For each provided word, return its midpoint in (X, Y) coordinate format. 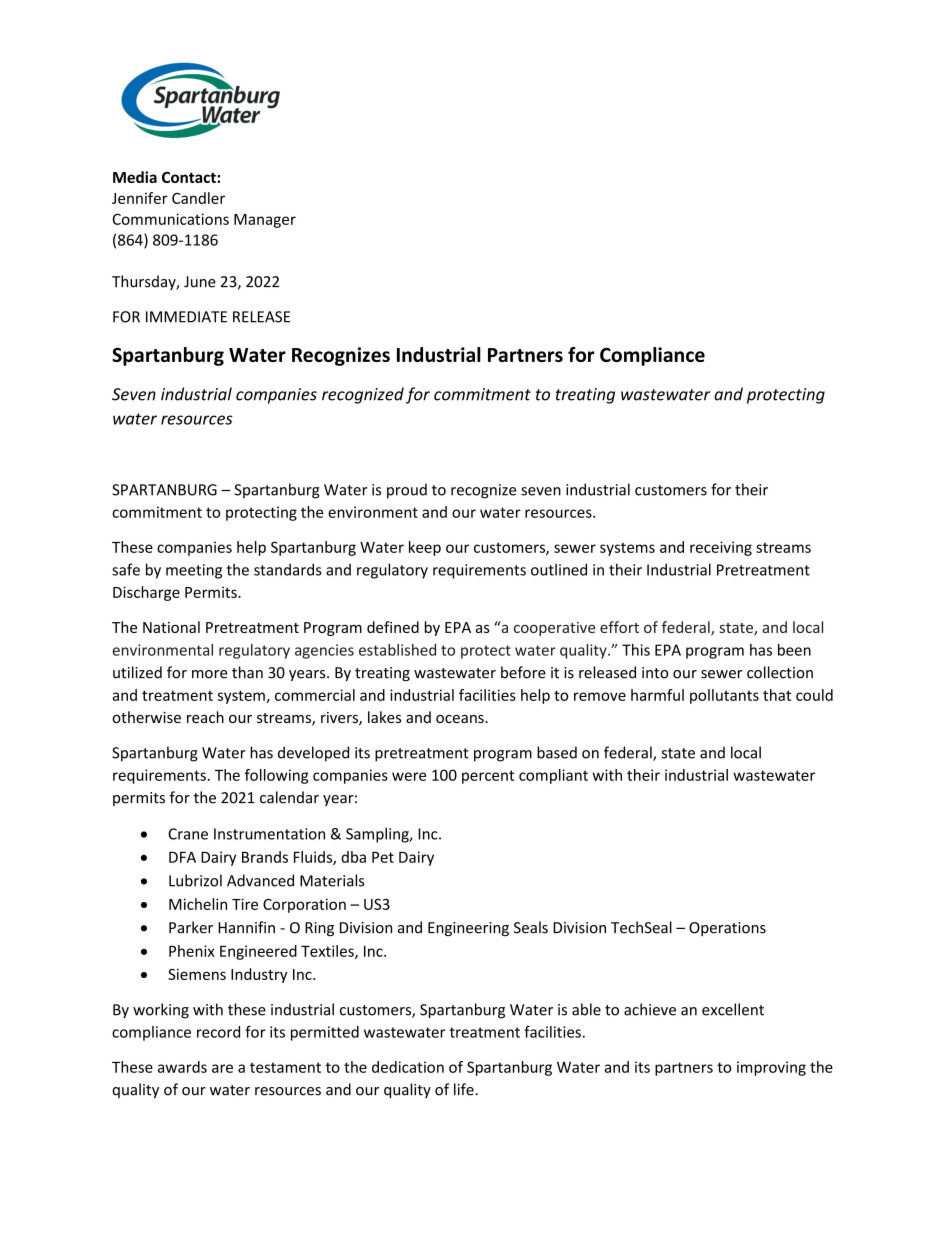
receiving (721, 548)
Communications (171, 219)
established (397, 650)
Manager (265, 221)
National (171, 627)
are (222, 1068)
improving (771, 1068)
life (465, 1089)
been (794, 650)
